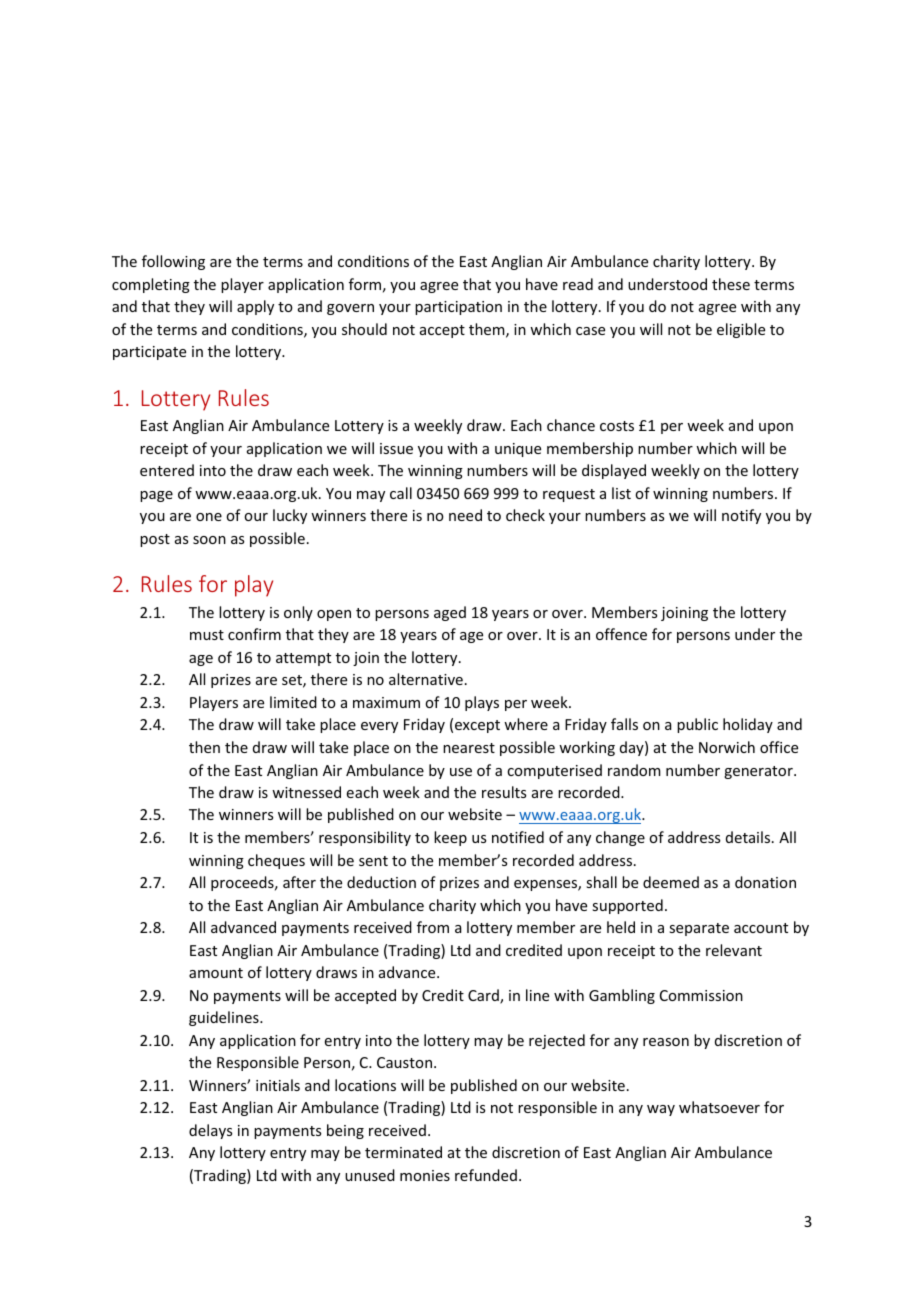  What do you see at coordinates (255, 307) in the page?
I see `apply` at bounding box center [255, 307].
